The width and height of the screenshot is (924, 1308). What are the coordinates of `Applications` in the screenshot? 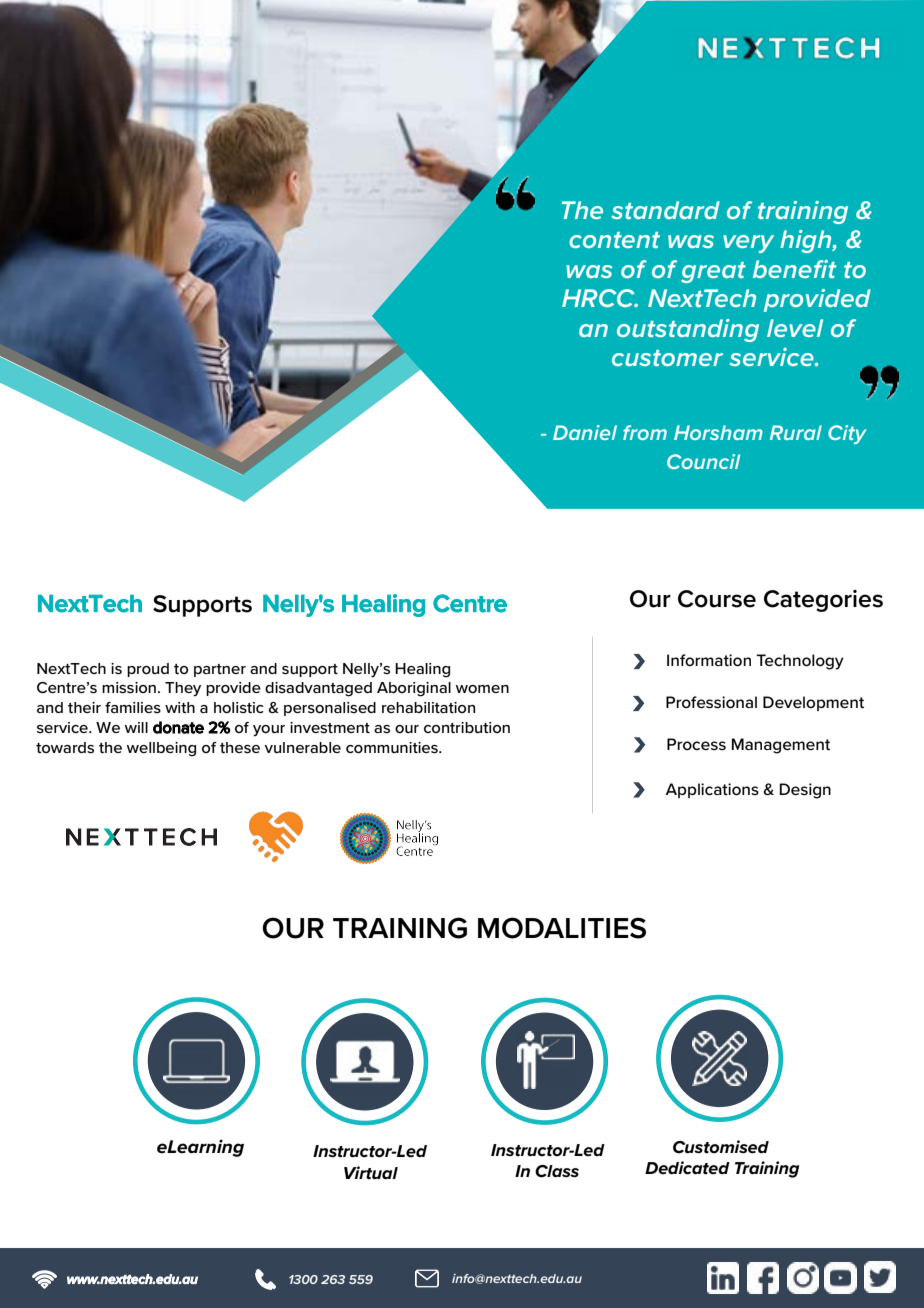 It's located at (712, 790).
